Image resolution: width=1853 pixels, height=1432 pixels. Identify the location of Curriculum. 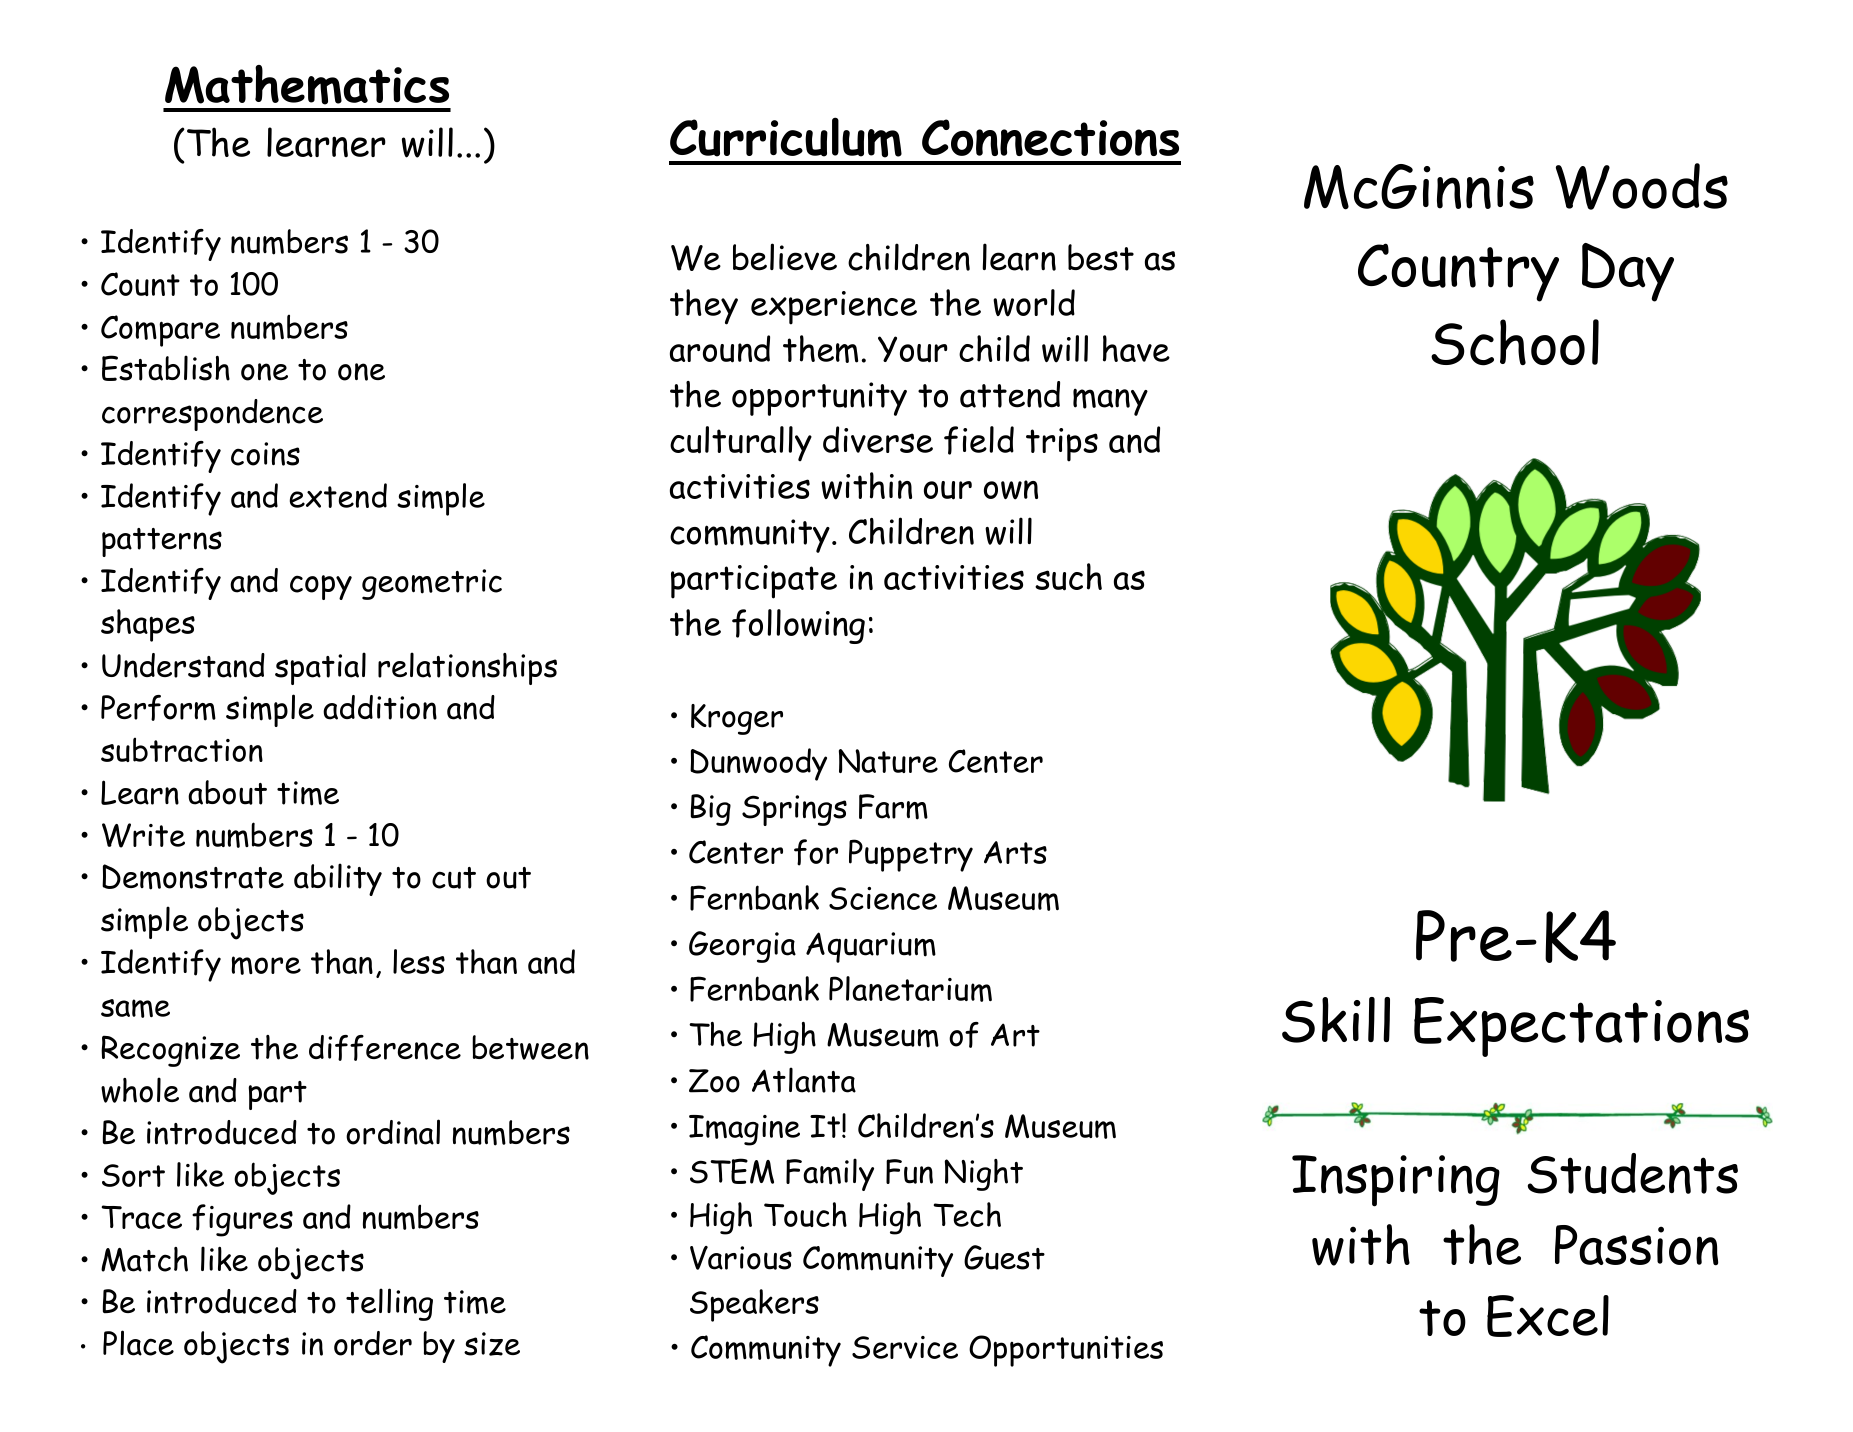
(786, 137).
